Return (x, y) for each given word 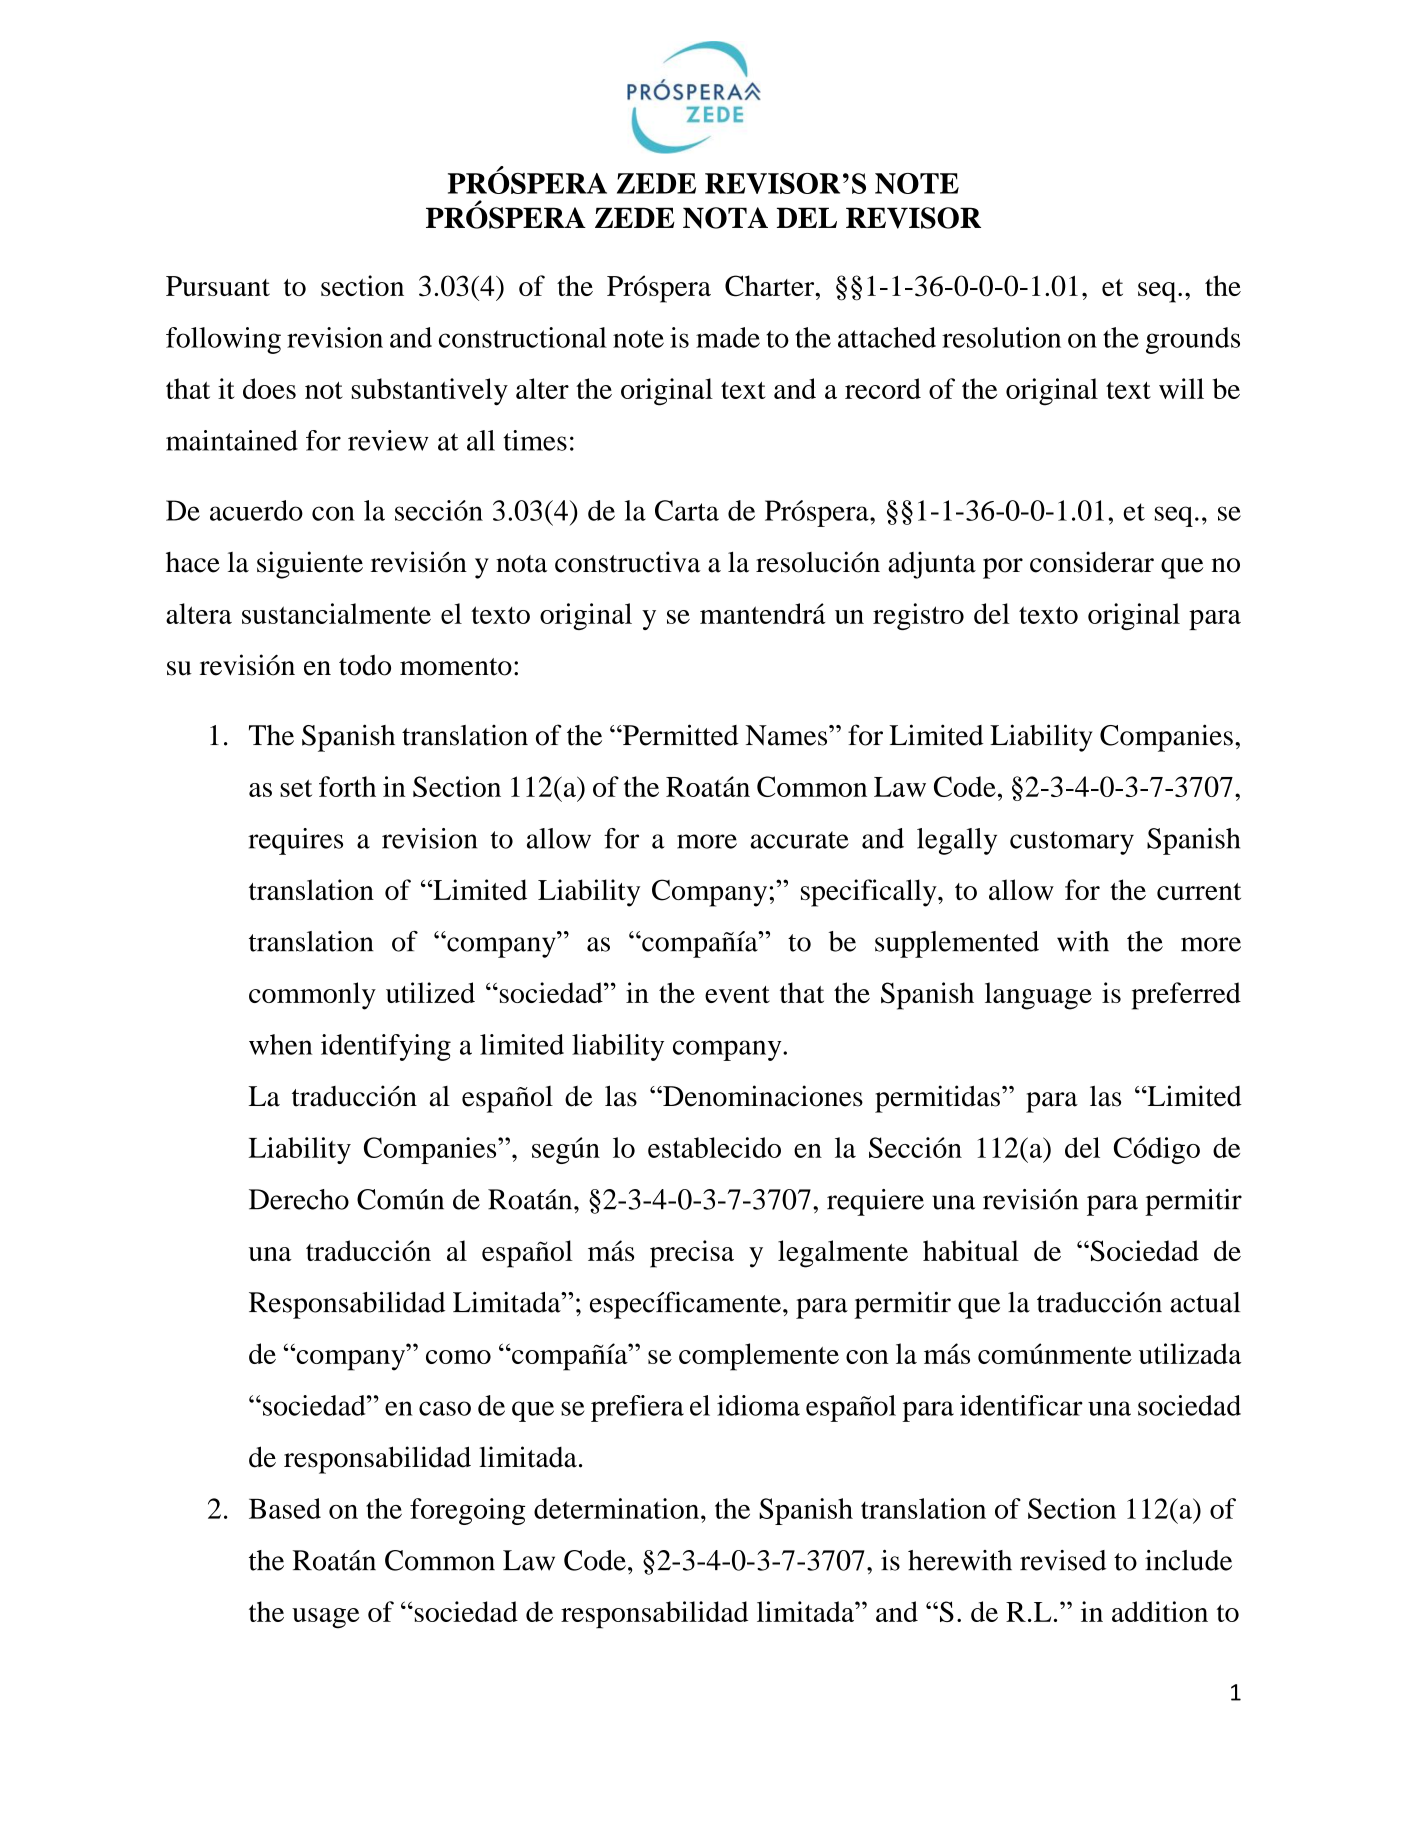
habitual (971, 1250)
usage (326, 1618)
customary (1072, 843)
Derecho (299, 1199)
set (296, 788)
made (728, 337)
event (737, 994)
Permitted (680, 735)
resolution (1001, 337)
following (223, 340)
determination (618, 1508)
